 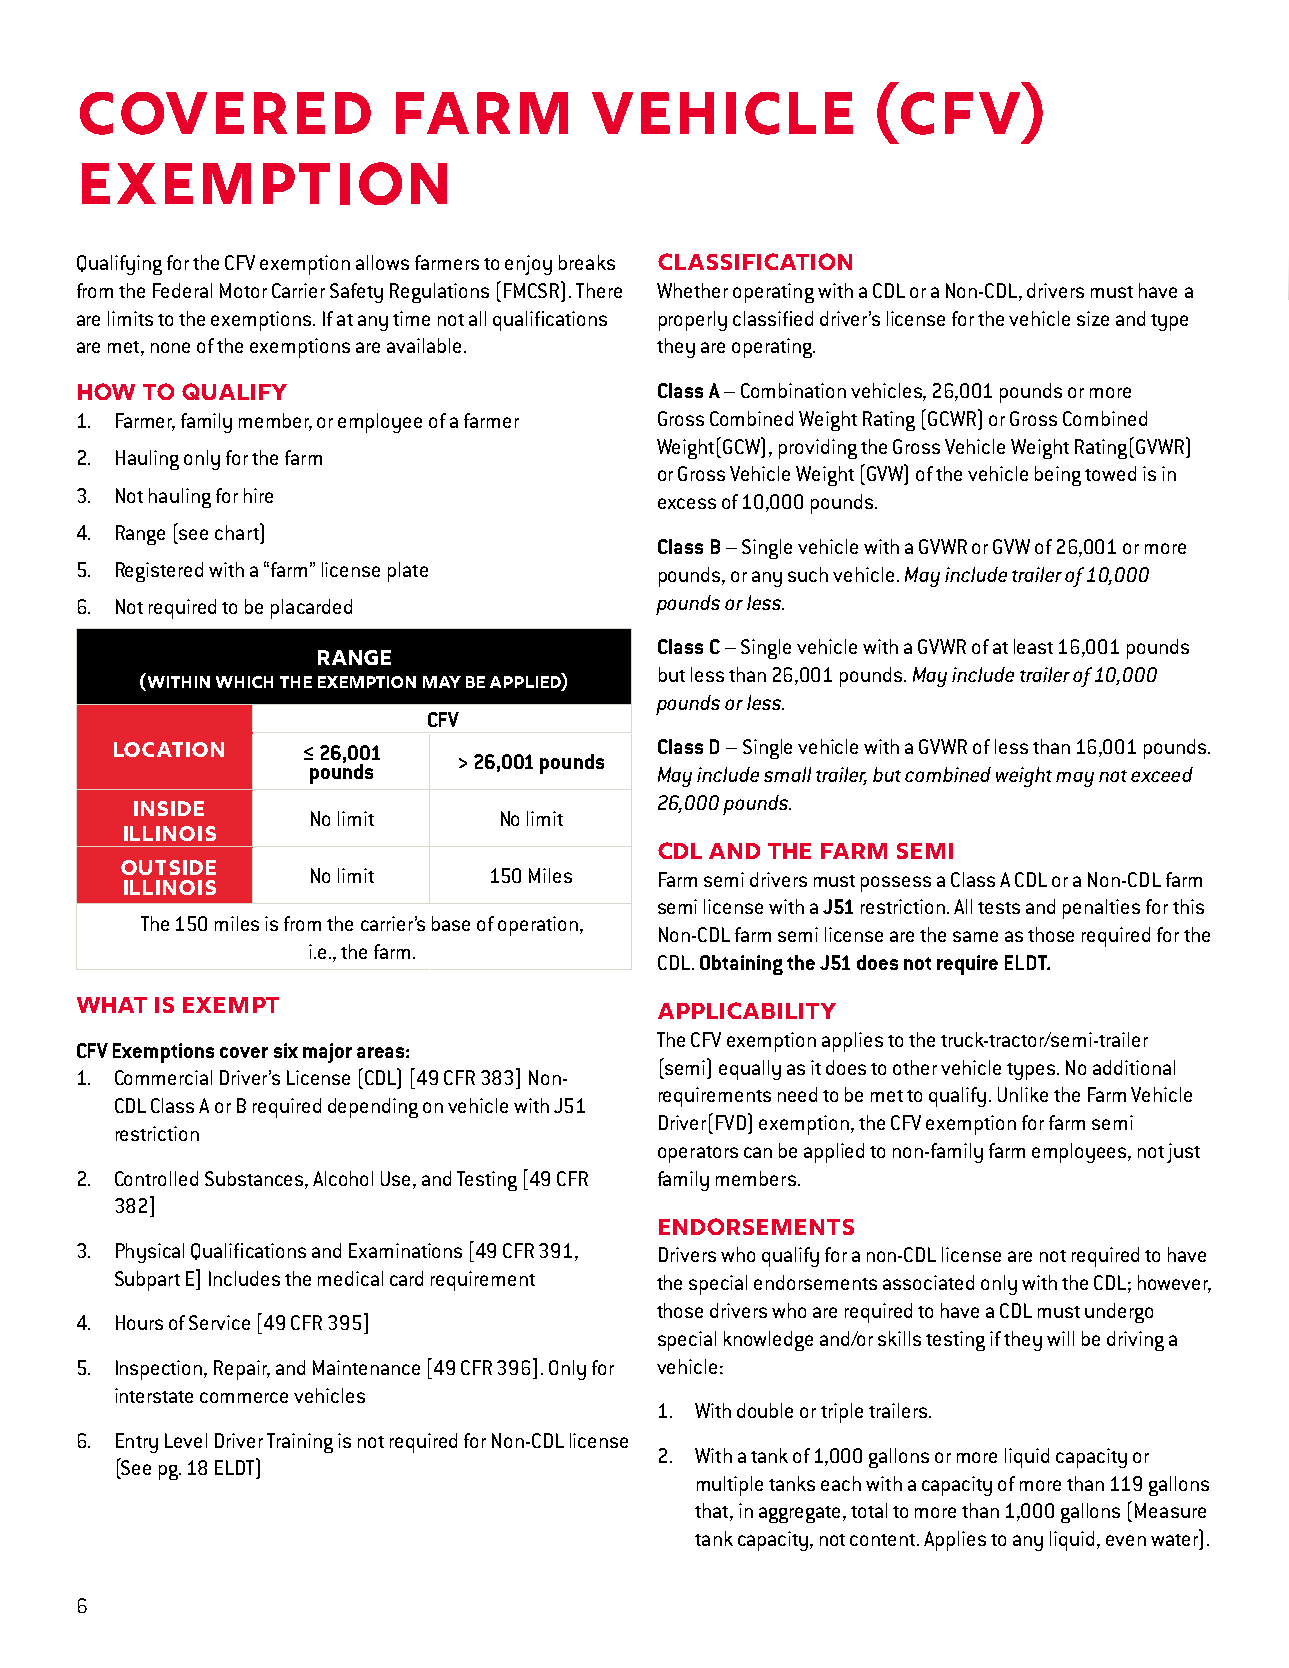 I want to click on Motor, so click(x=243, y=290).
